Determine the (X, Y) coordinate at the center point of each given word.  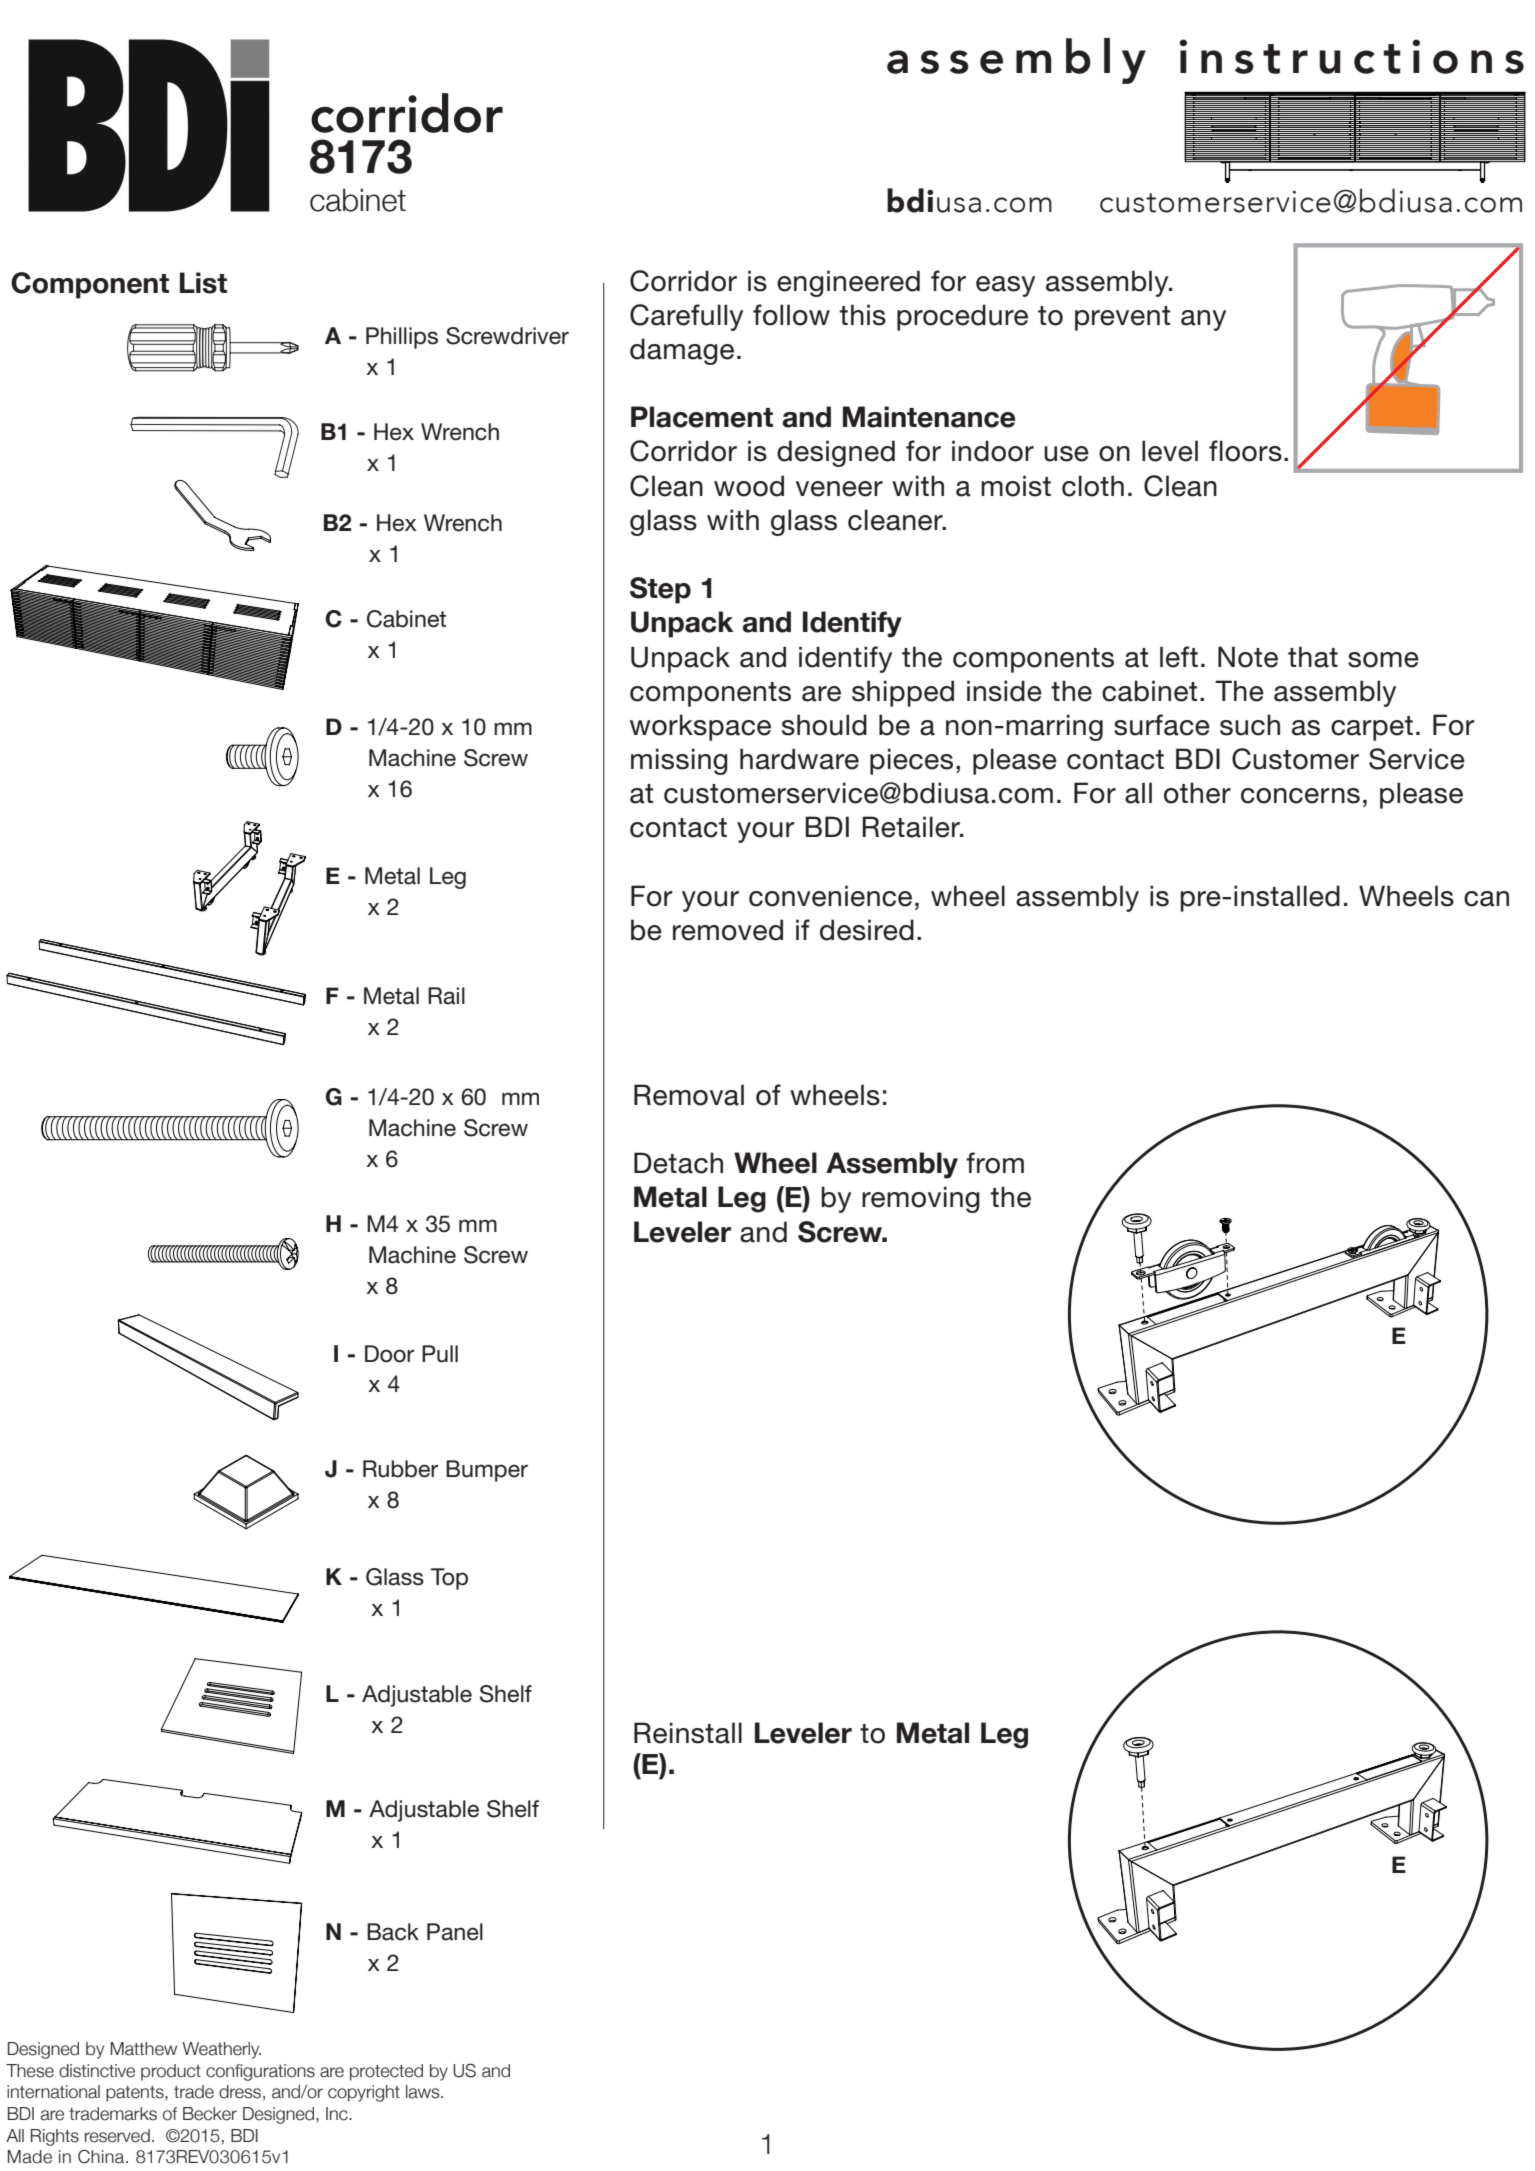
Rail (446, 996)
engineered (848, 283)
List (203, 283)
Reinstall (688, 1733)
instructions (1351, 56)
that (1313, 657)
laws (424, 2092)
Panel (455, 1932)
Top (449, 1579)
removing (921, 1199)
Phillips (402, 338)
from (995, 1163)
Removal (689, 1095)
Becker (210, 2114)
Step (660, 590)
